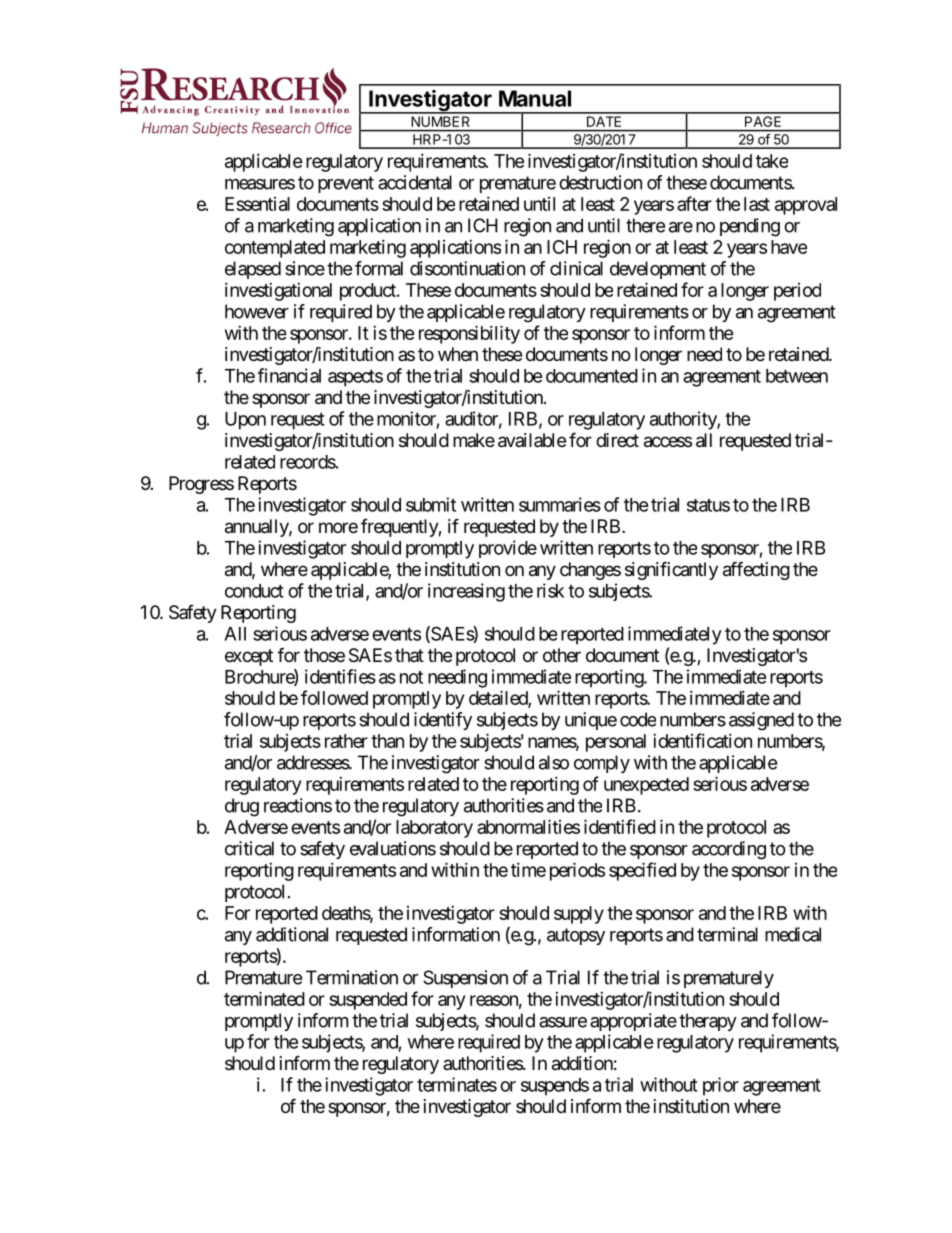 This screenshot has height=1233, width=952. I want to click on between, so click(797, 376).
